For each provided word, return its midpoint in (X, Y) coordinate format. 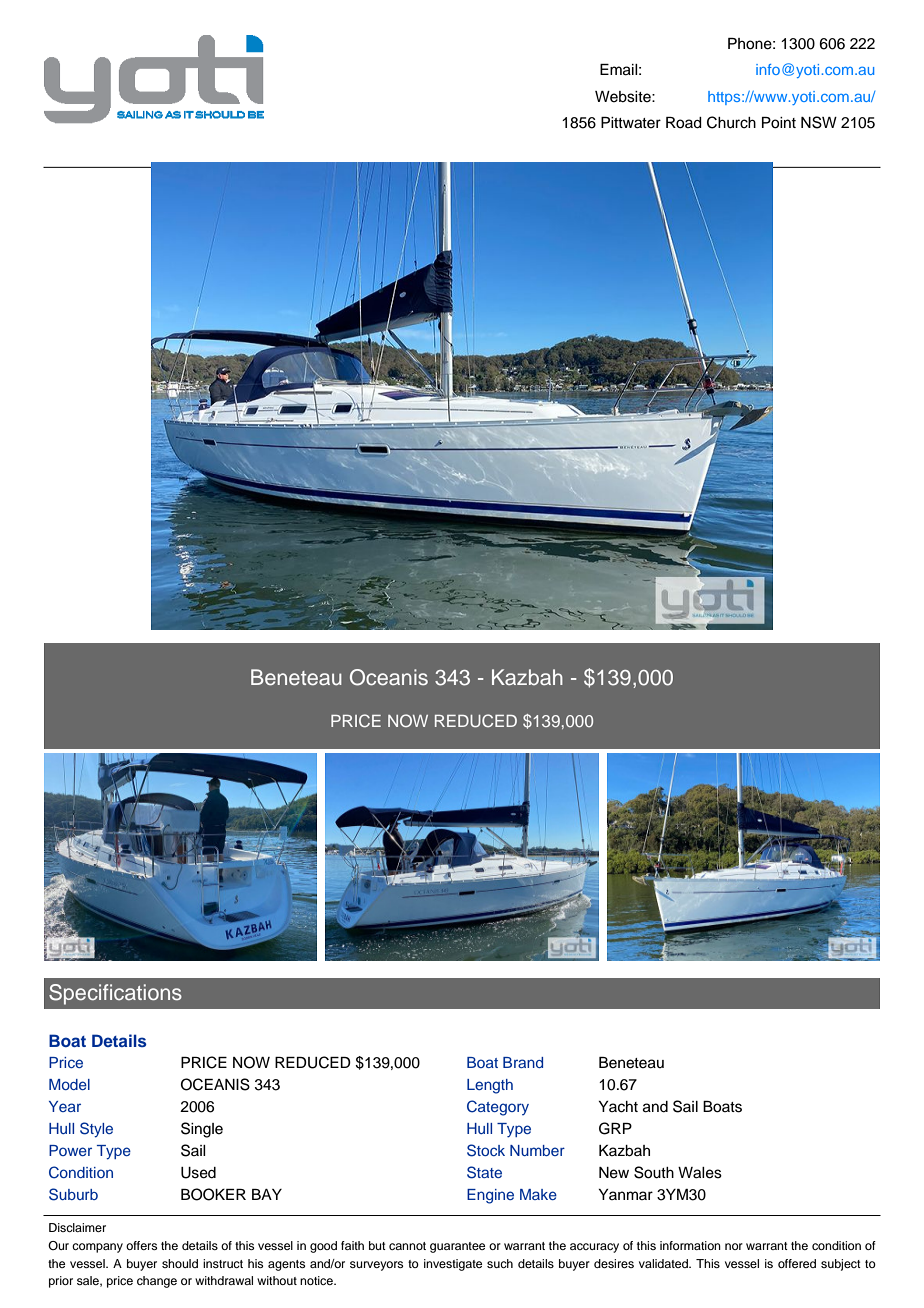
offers (141, 1245)
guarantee (457, 1247)
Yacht (618, 1107)
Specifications (115, 994)
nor (734, 1246)
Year (65, 1106)
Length (490, 1086)
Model (69, 1084)
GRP (615, 1128)
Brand (523, 1062)
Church (731, 122)
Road (684, 123)
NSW (819, 122)
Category (498, 1108)
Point (779, 123)
